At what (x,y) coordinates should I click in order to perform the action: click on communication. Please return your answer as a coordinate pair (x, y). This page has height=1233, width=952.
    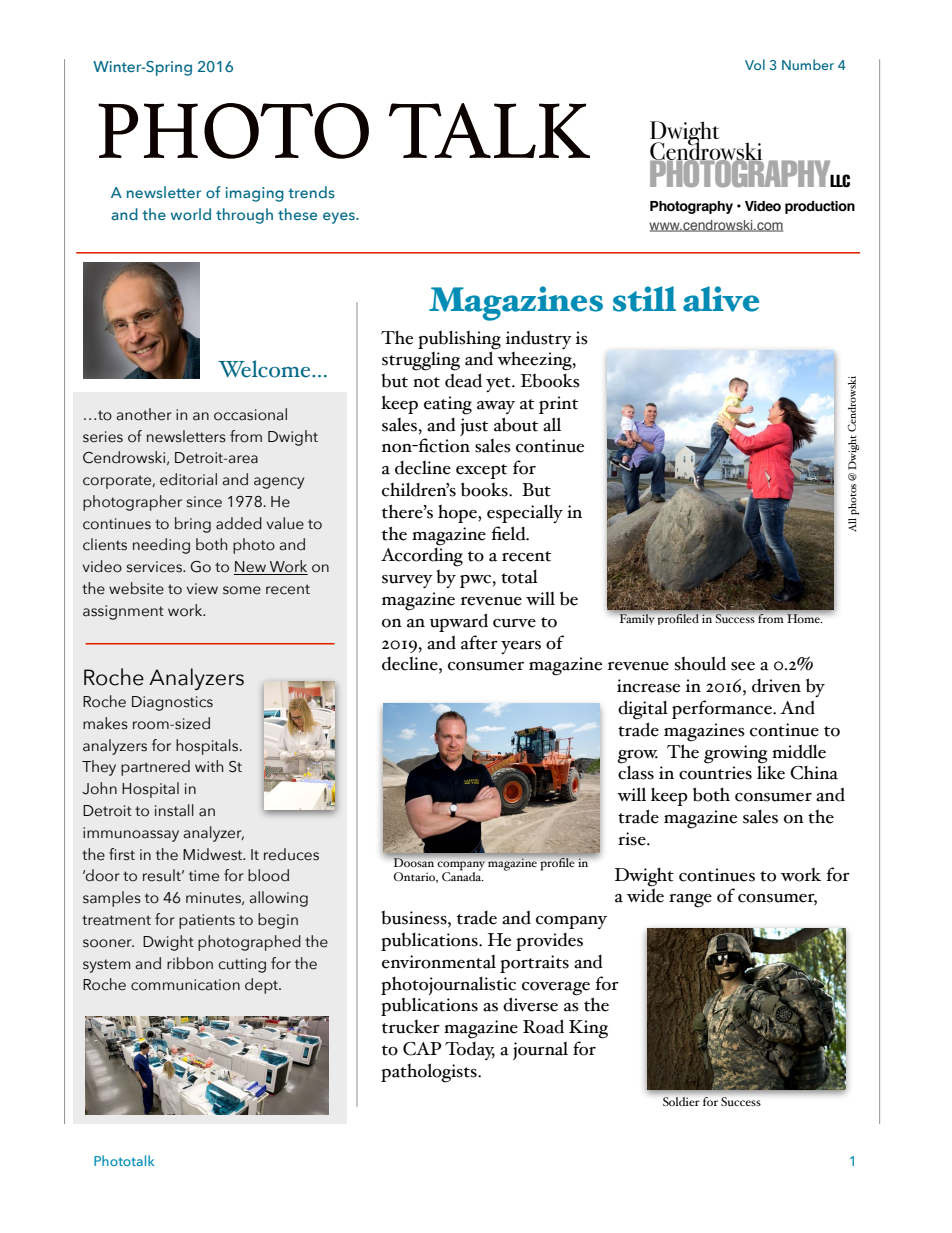
    Looking at the image, I should click on (185, 985).
